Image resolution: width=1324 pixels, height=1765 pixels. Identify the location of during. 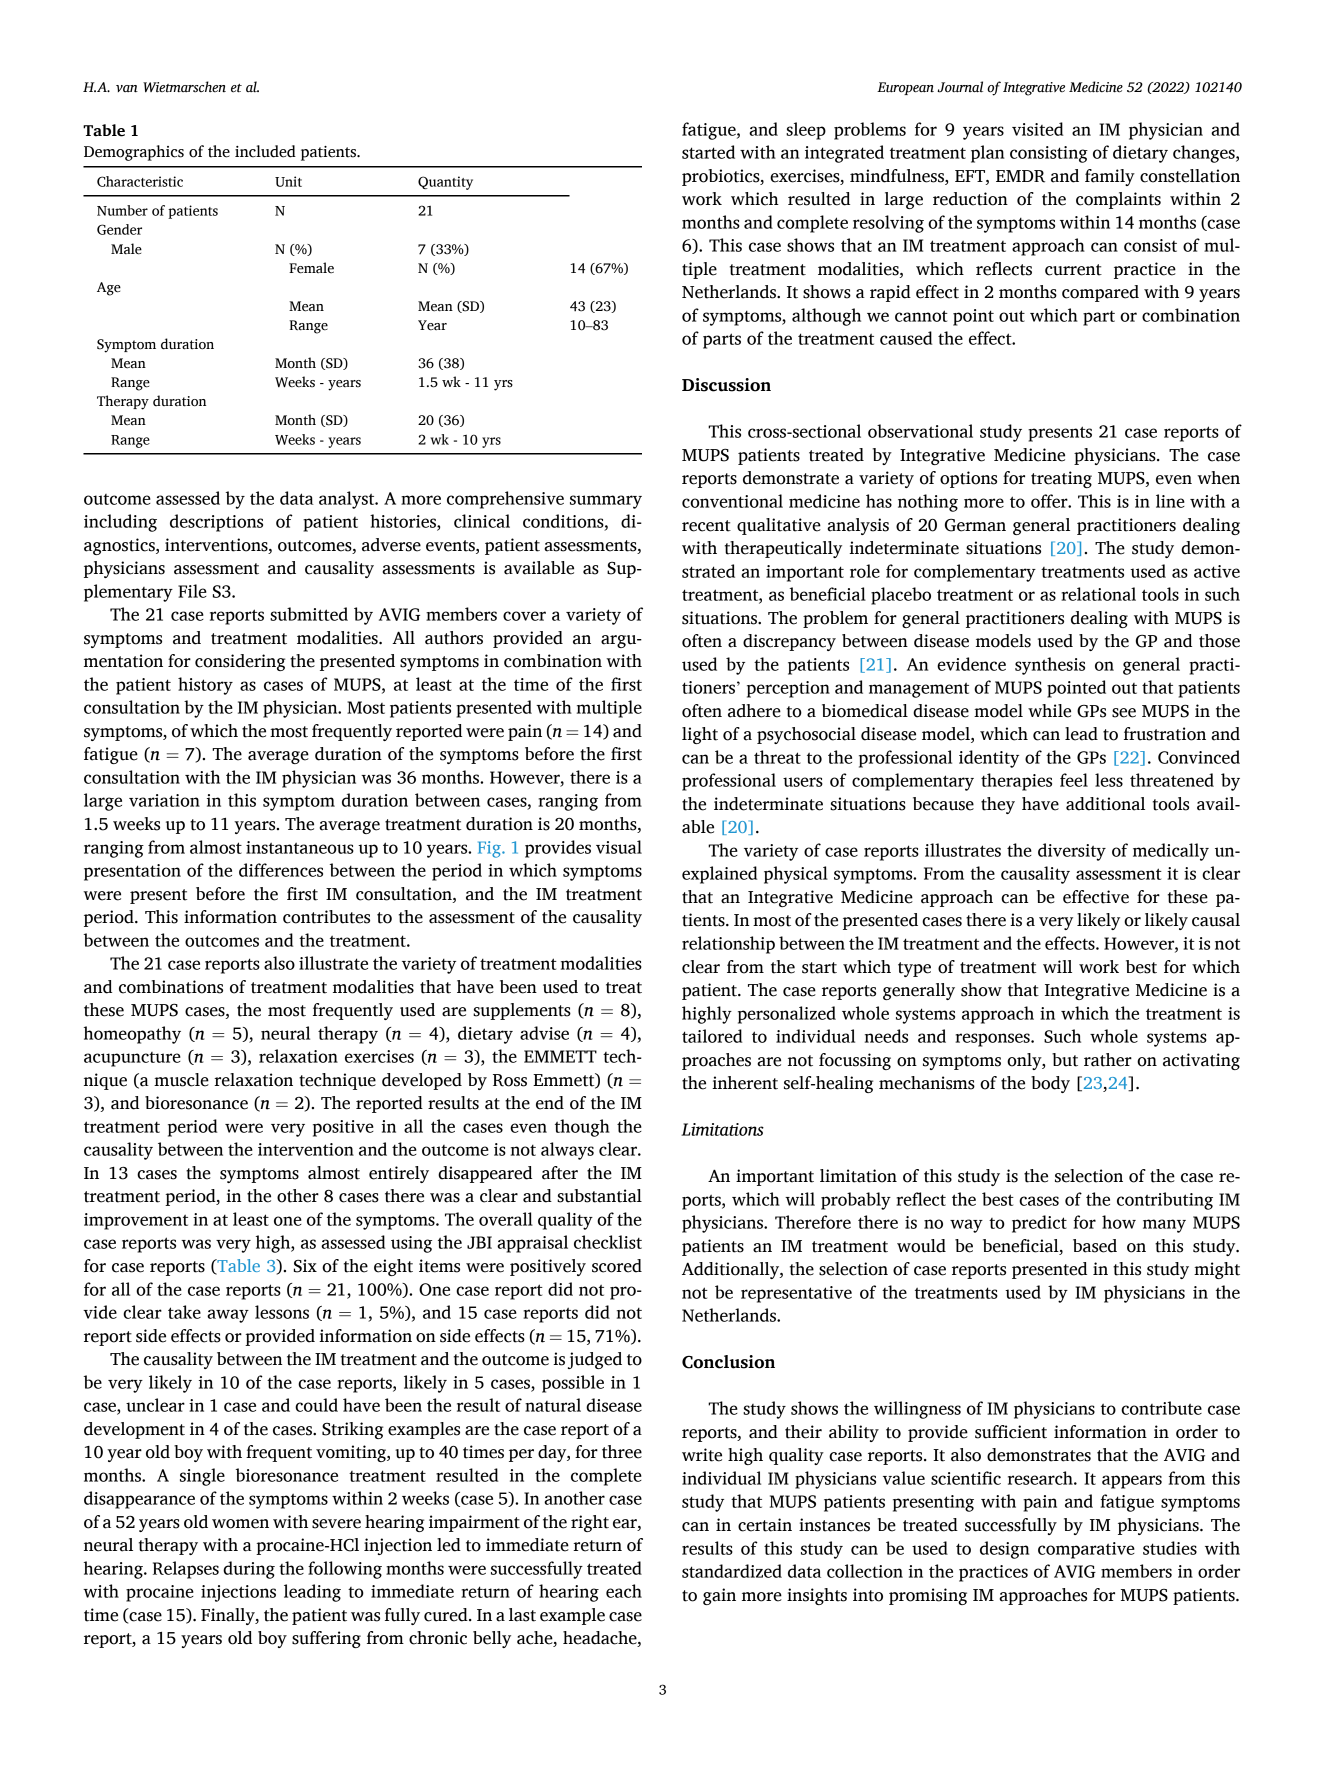
(249, 1570).
